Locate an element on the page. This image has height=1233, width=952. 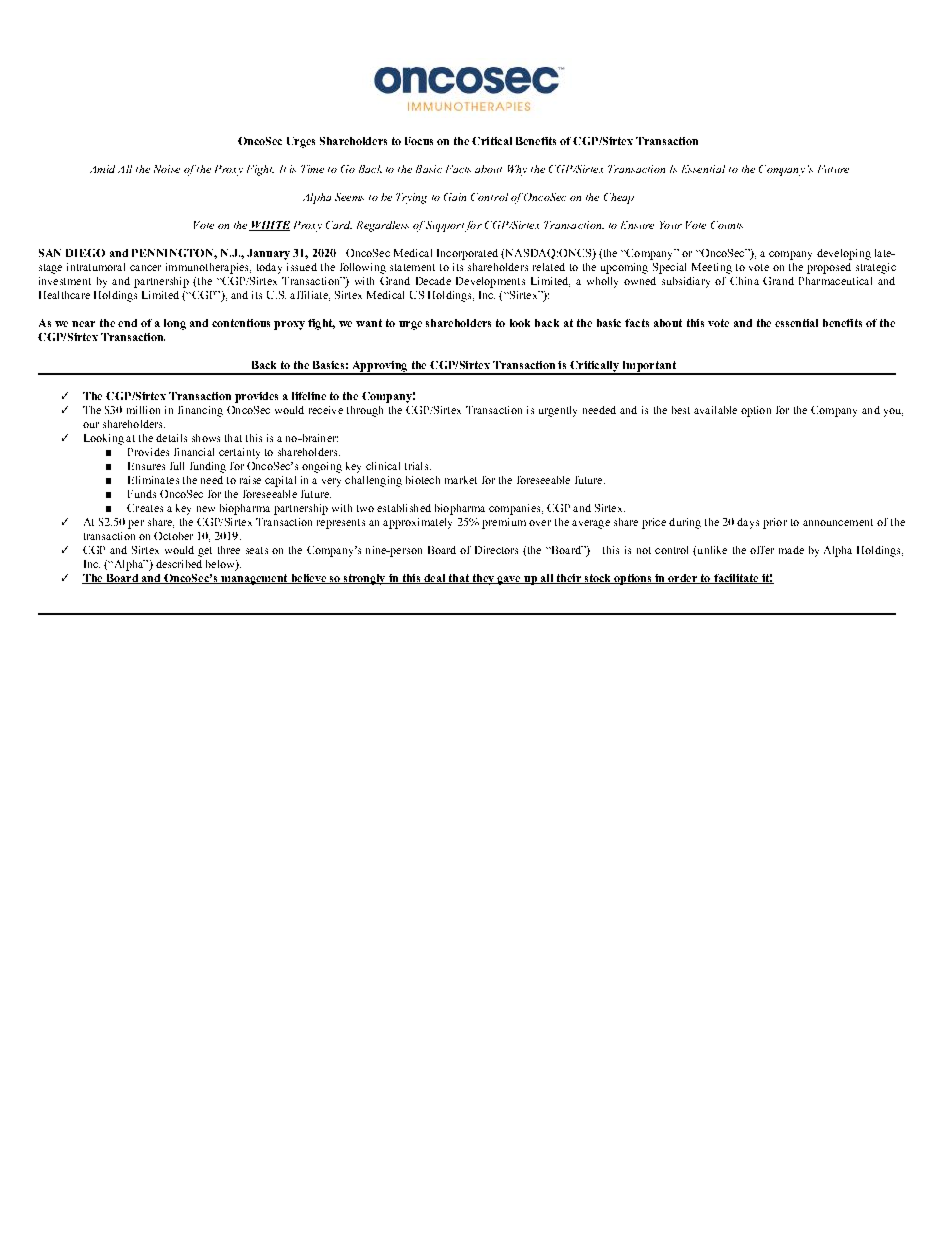
available is located at coordinates (715, 410).
